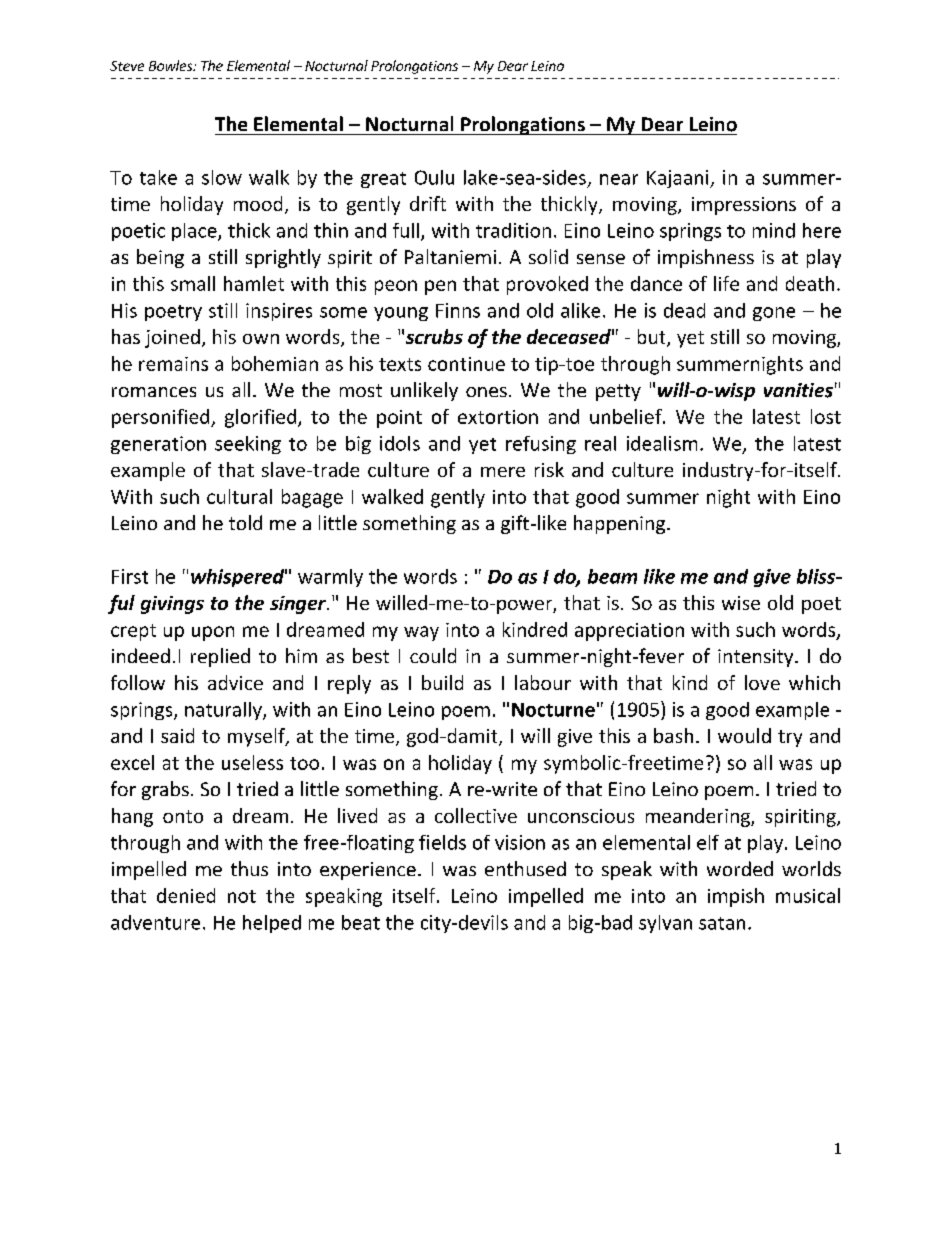  I want to click on fields, so click(442, 842).
